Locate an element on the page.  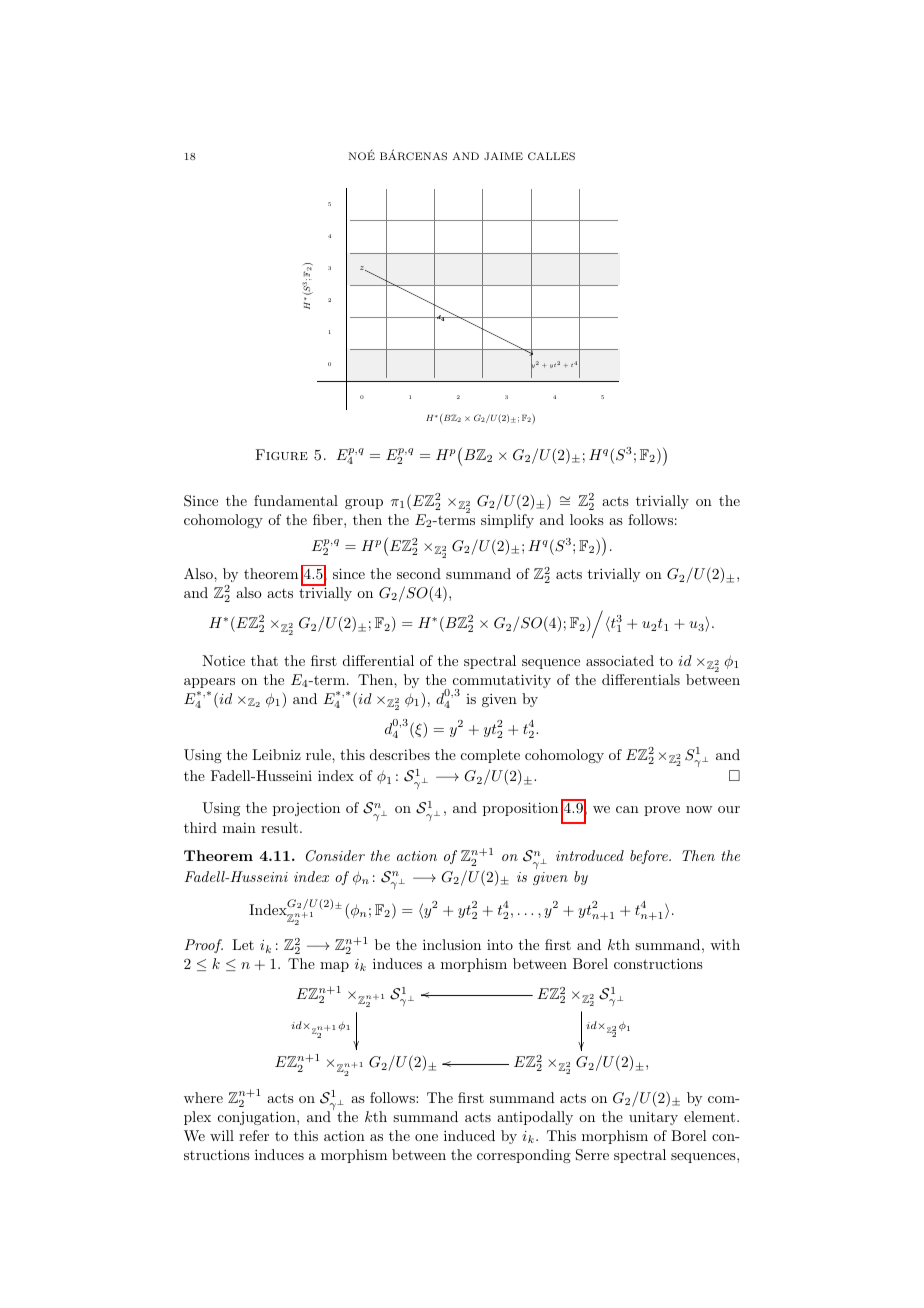
JAIME is located at coordinates (503, 156).
